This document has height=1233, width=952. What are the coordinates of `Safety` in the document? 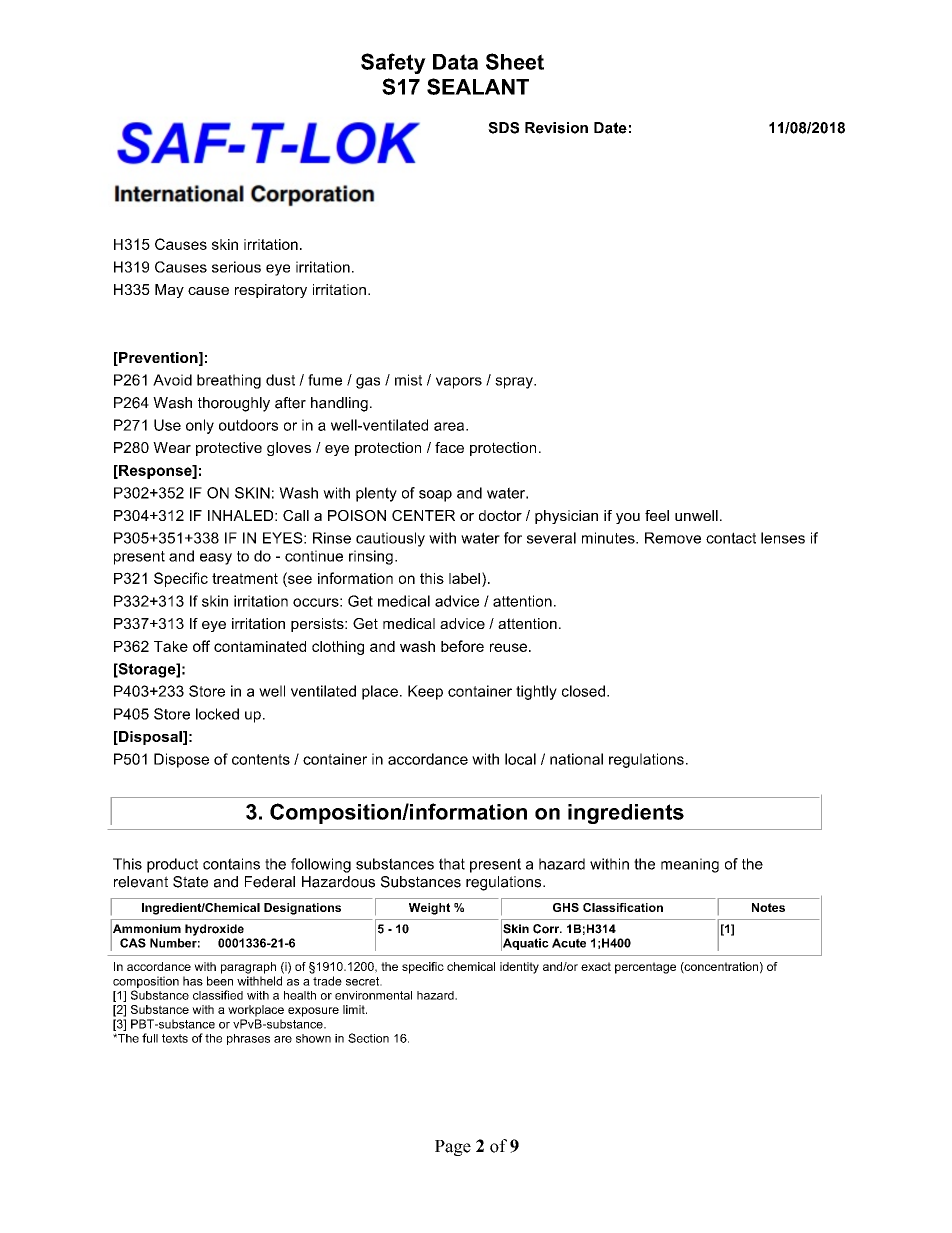 It's located at (393, 63).
